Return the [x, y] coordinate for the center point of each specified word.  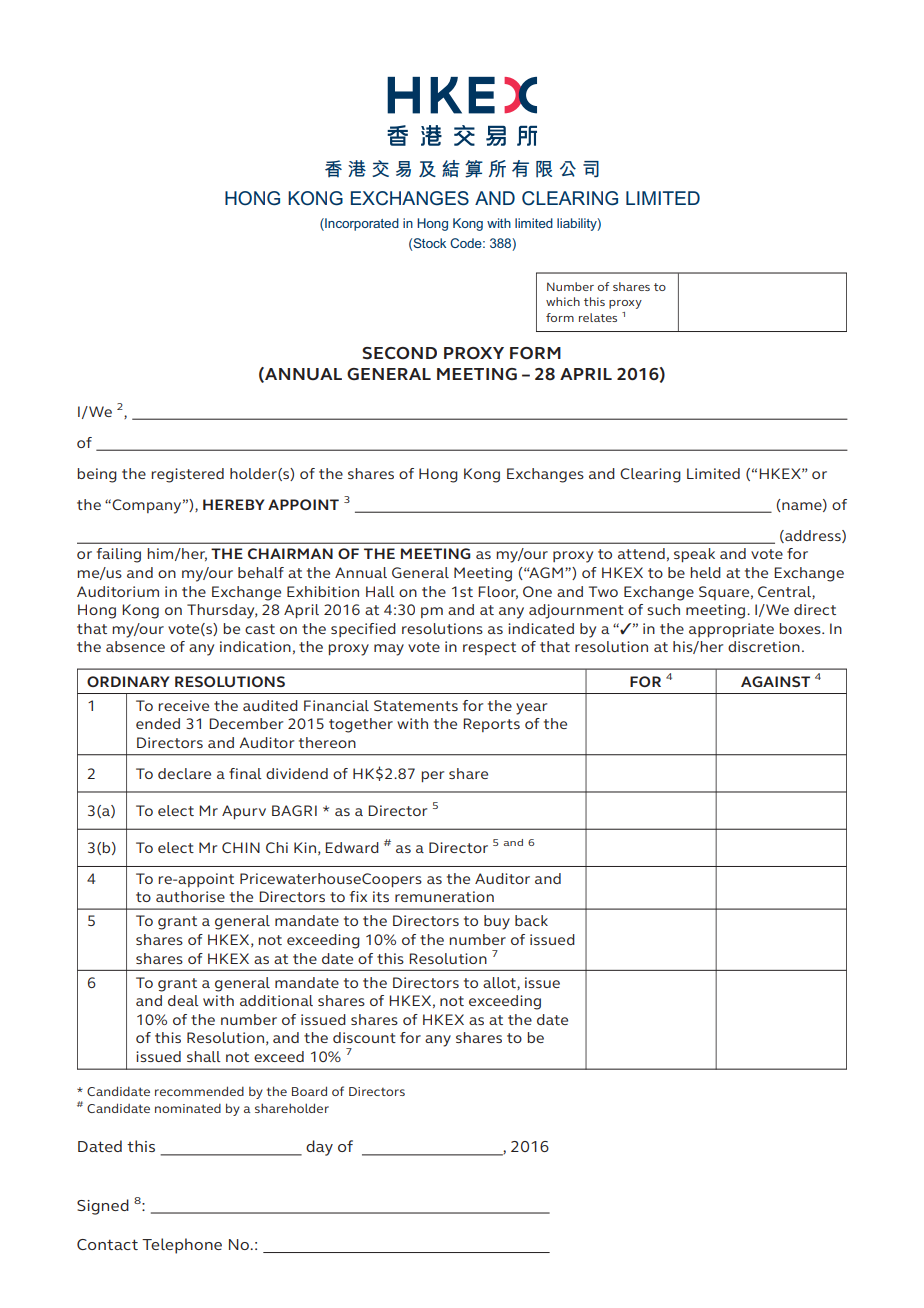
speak [694, 555]
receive [183, 705]
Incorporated [361, 224]
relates [598, 317]
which [563, 301]
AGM [545, 572]
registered [187, 475]
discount [364, 1037]
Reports [491, 725]
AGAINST [775, 681]
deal [183, 1000]
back [531, 920]
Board [309, 1091]
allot [500, 983]
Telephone [182, 1246]
